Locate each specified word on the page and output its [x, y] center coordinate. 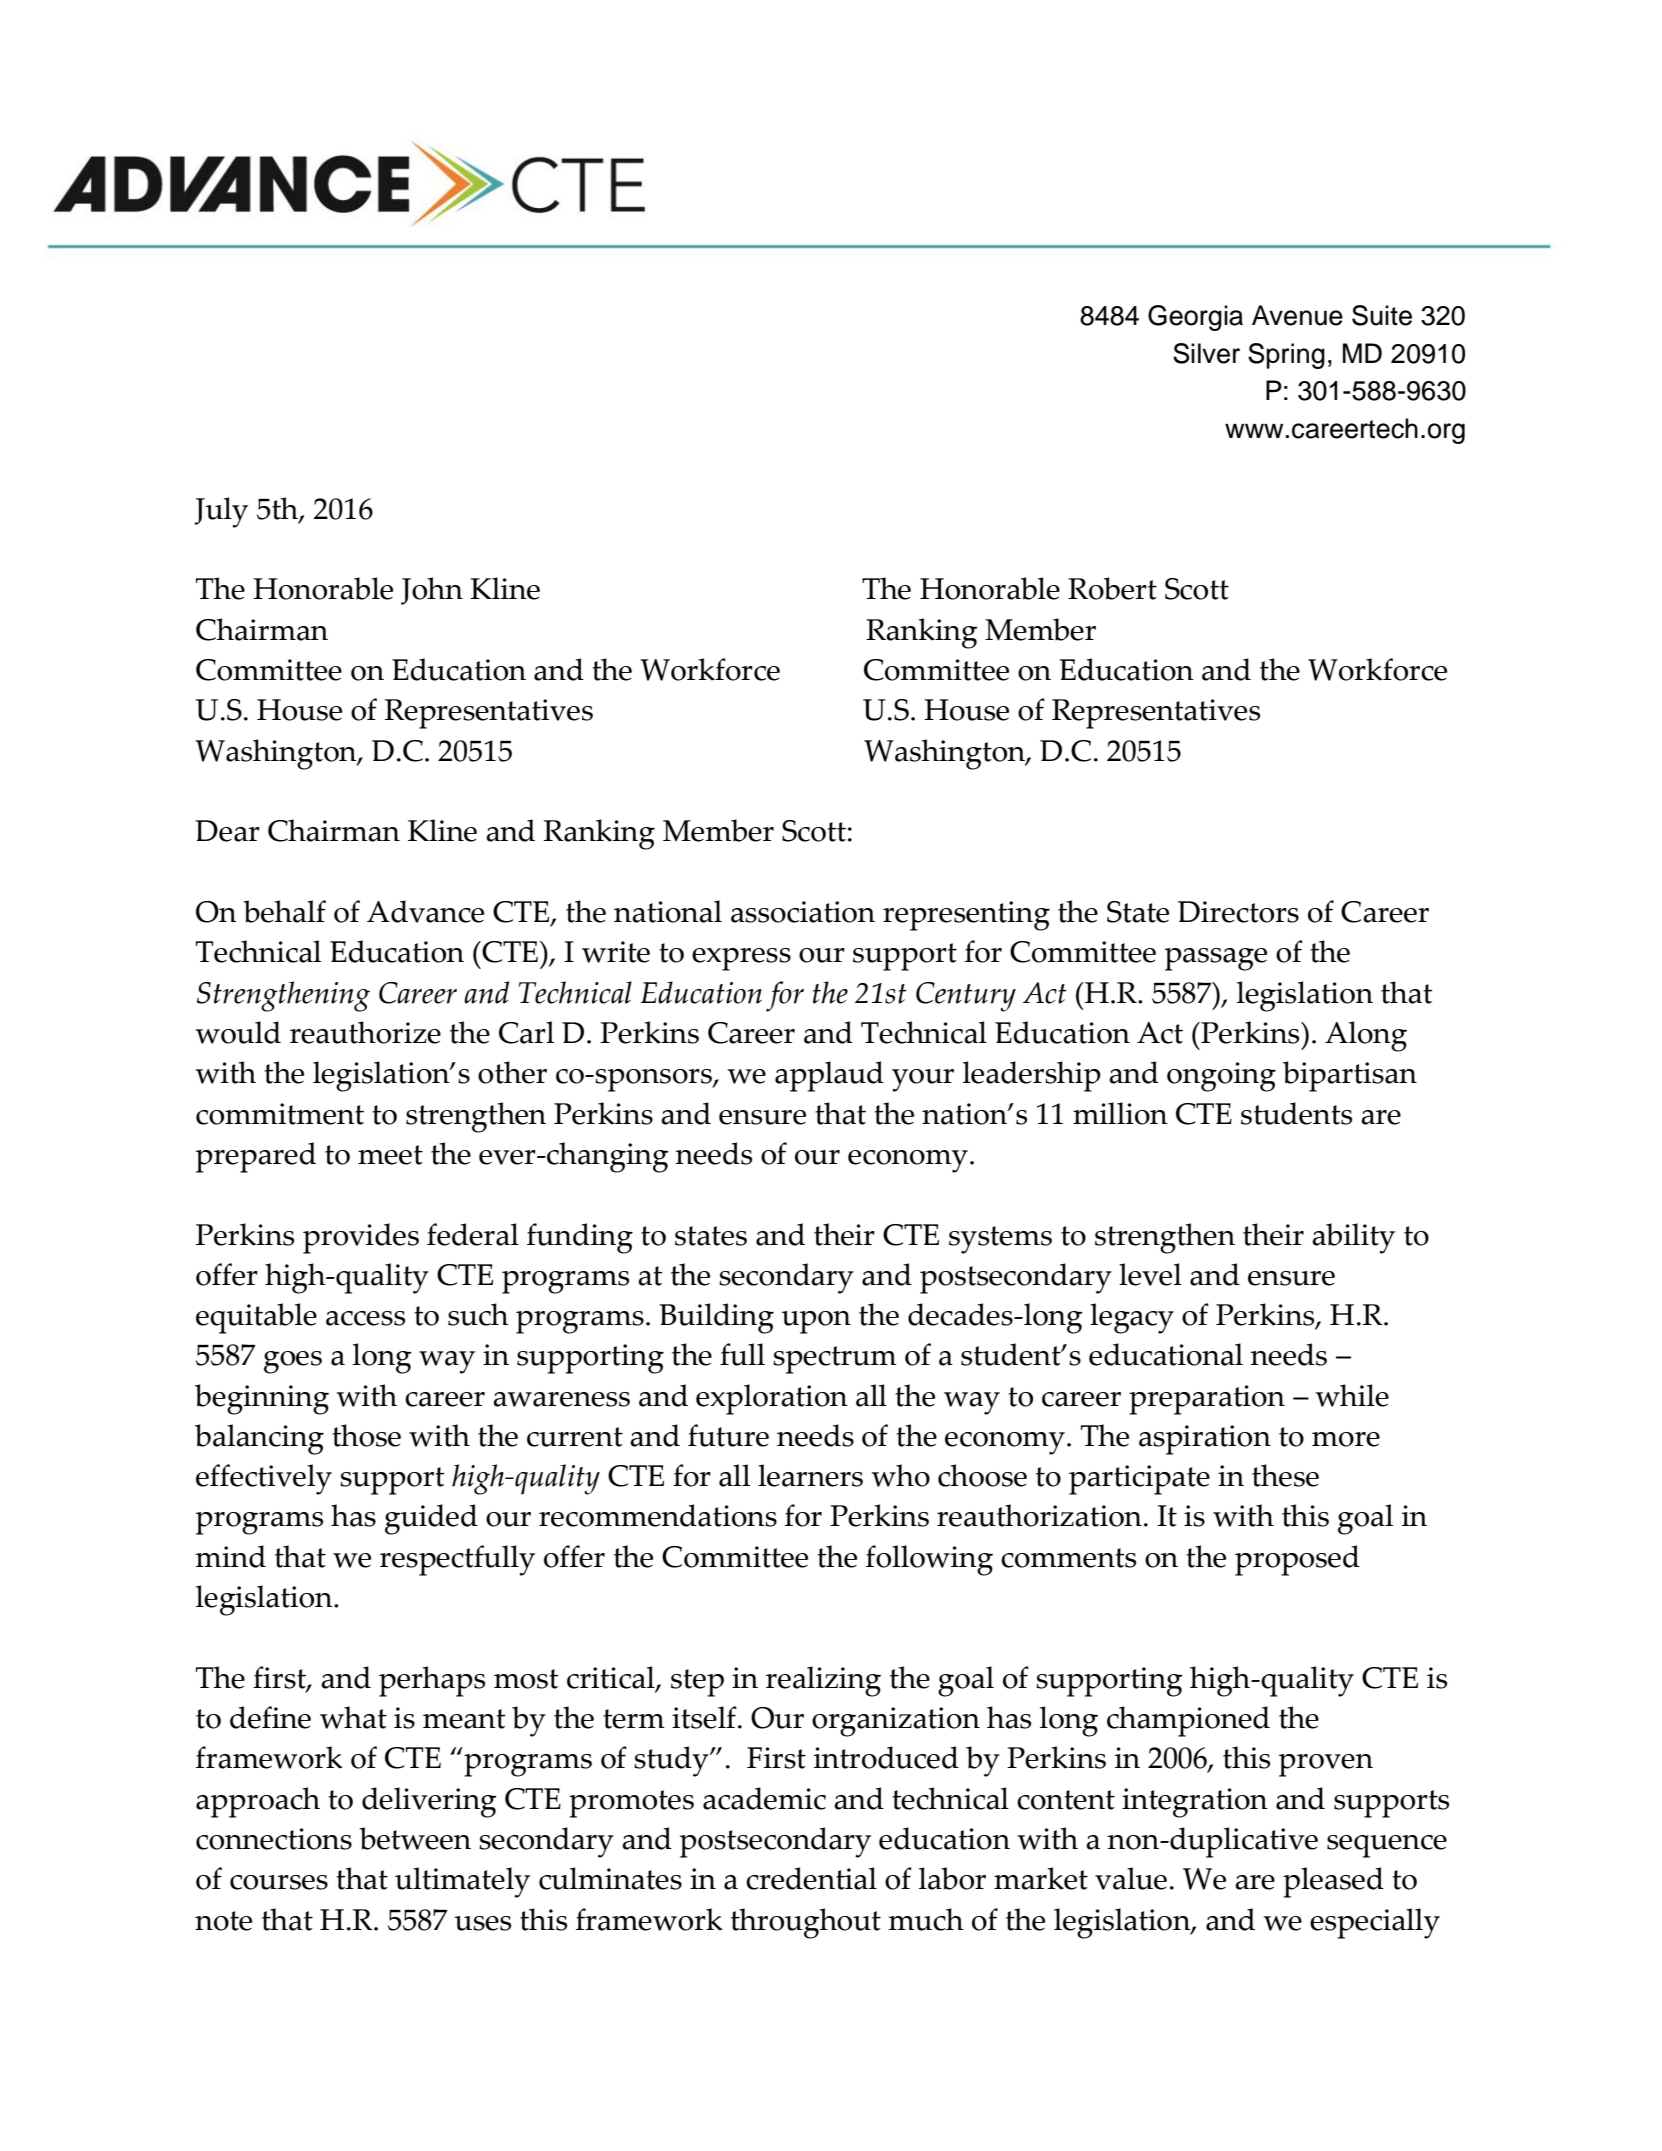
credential [811, 1878]
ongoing [1221, 1077]
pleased [1333, 1882]
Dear [228, 831]
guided [431, 1519]
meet [390, 1155]
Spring [1286, 356]
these [1285, 1475]
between [415, 1838]
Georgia [1195, 318]
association [803, 912]
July [221, 512]
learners [810, 1475]
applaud [829, 1076]
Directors [1238, 912]
